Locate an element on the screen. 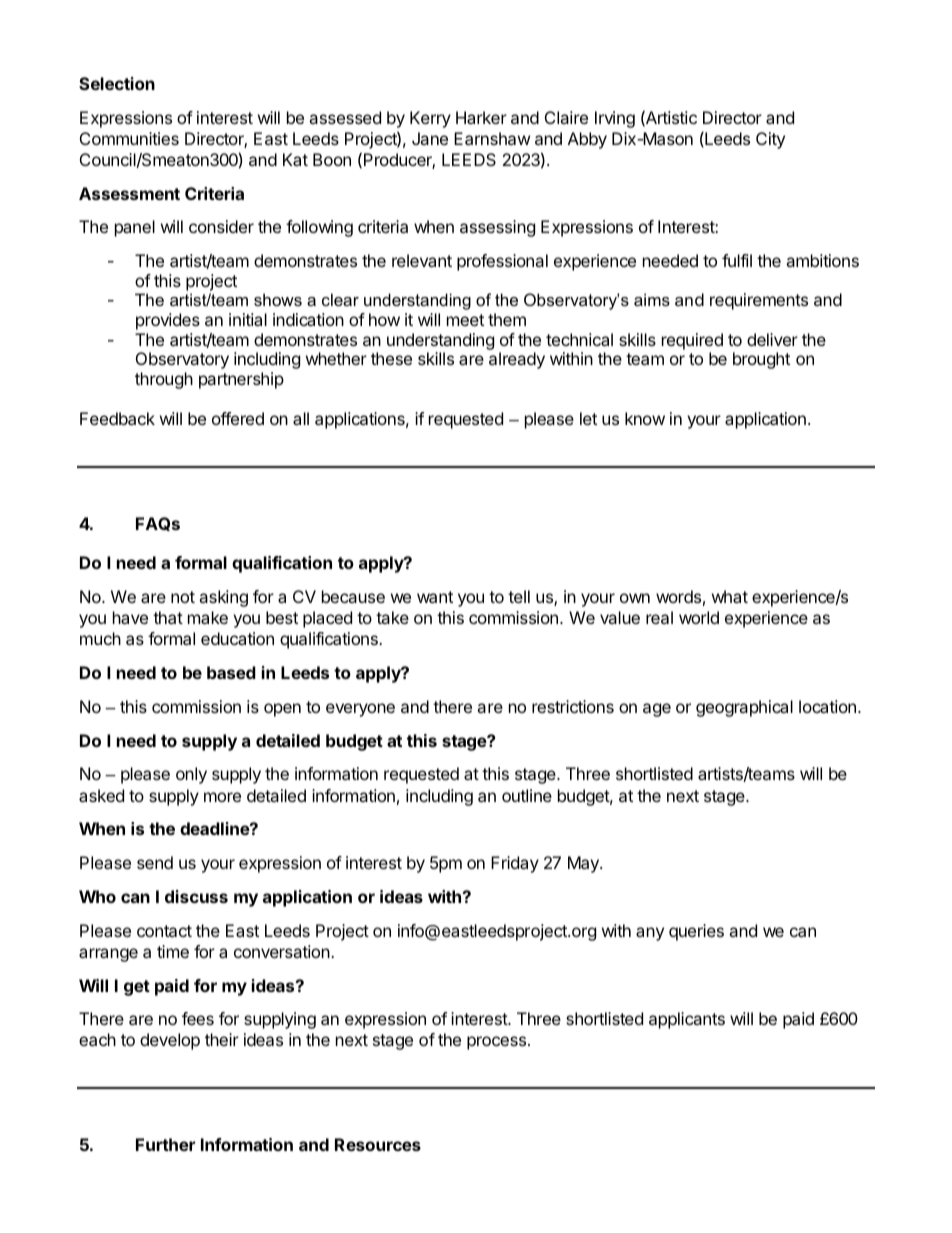 The width and height of the screenshot is (952, 1233). Communities is located at coordinates (129, 138).
